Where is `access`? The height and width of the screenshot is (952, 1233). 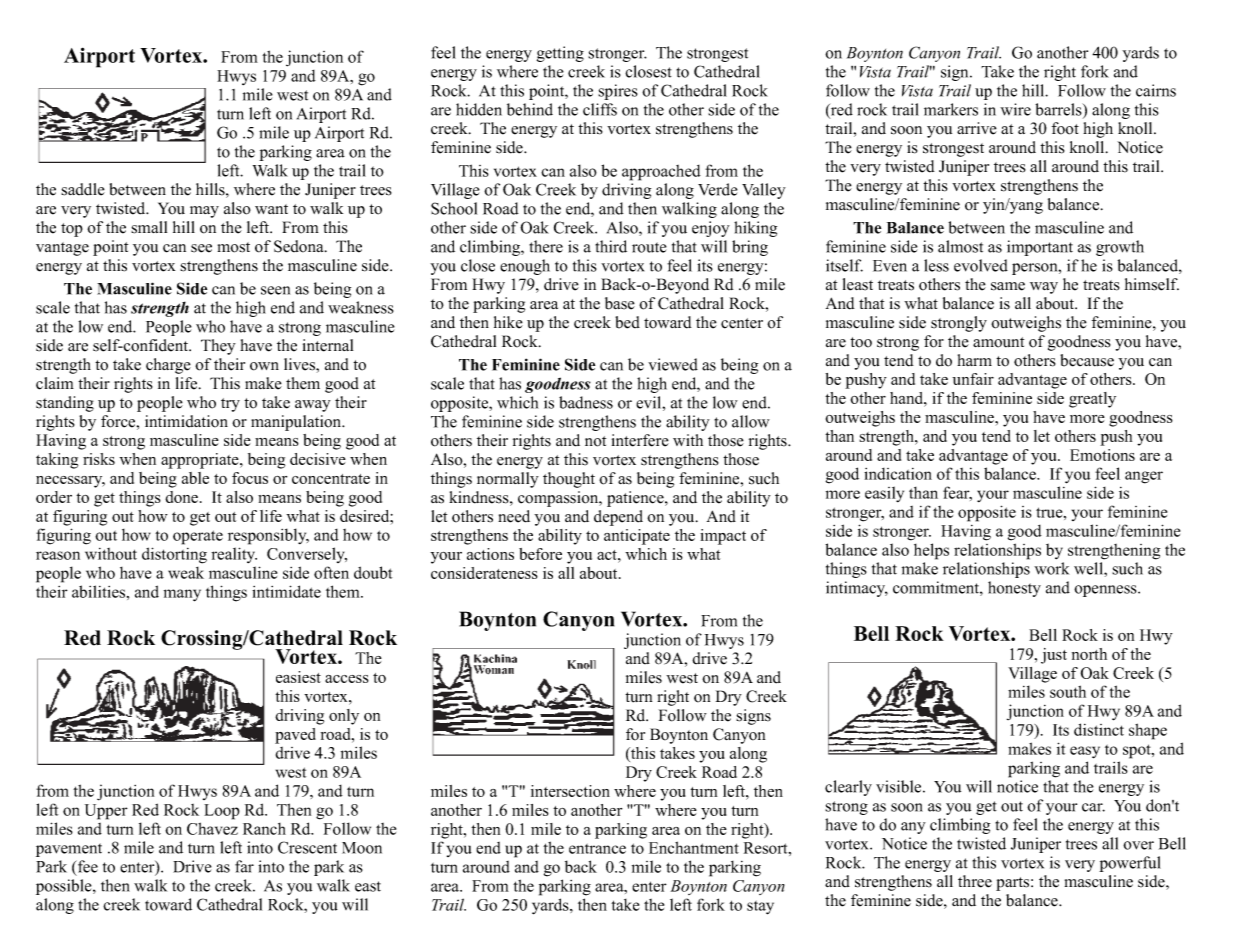
access is located at coordinates (347, 679).
